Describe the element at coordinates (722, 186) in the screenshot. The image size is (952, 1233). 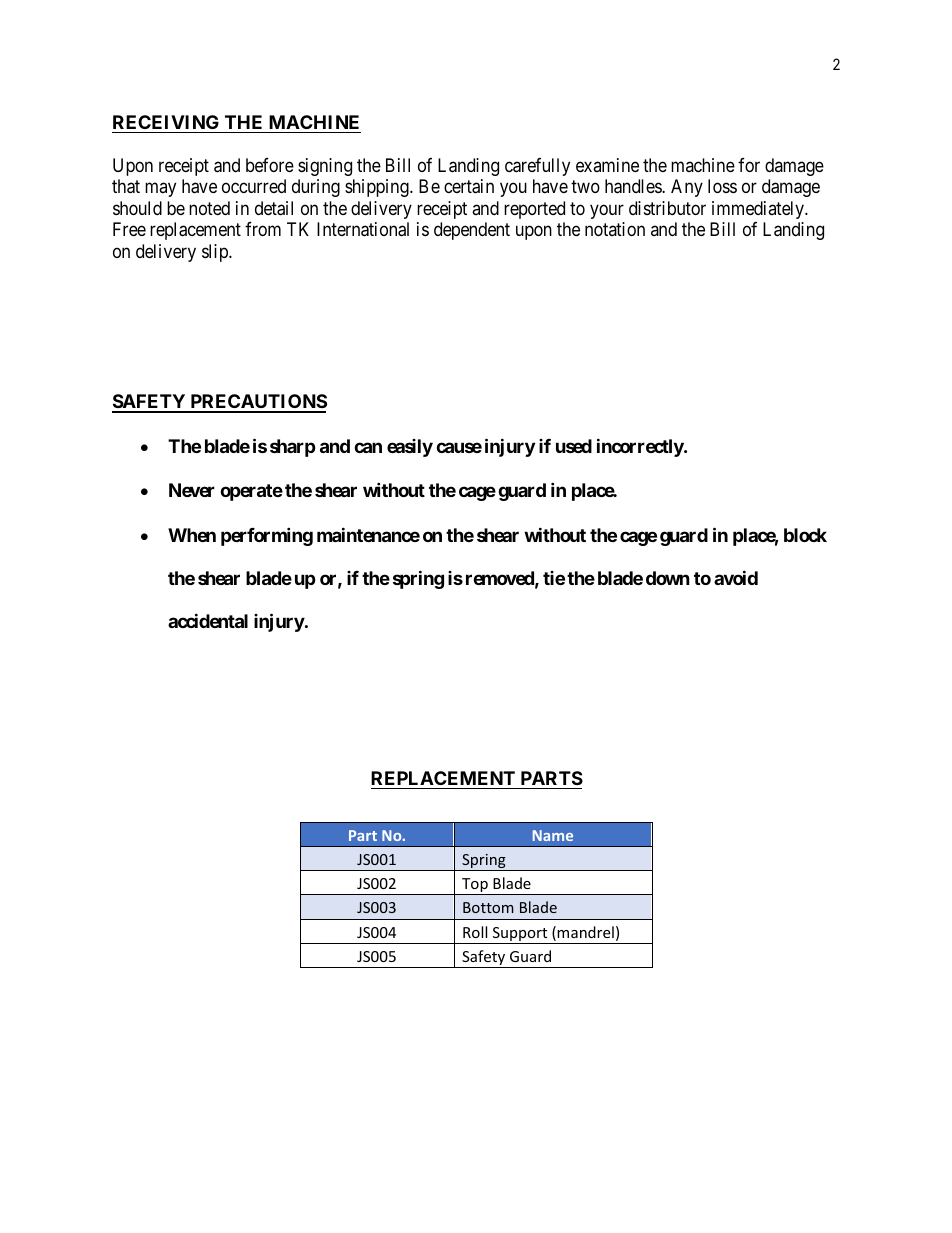
I see `loss` at that location.
